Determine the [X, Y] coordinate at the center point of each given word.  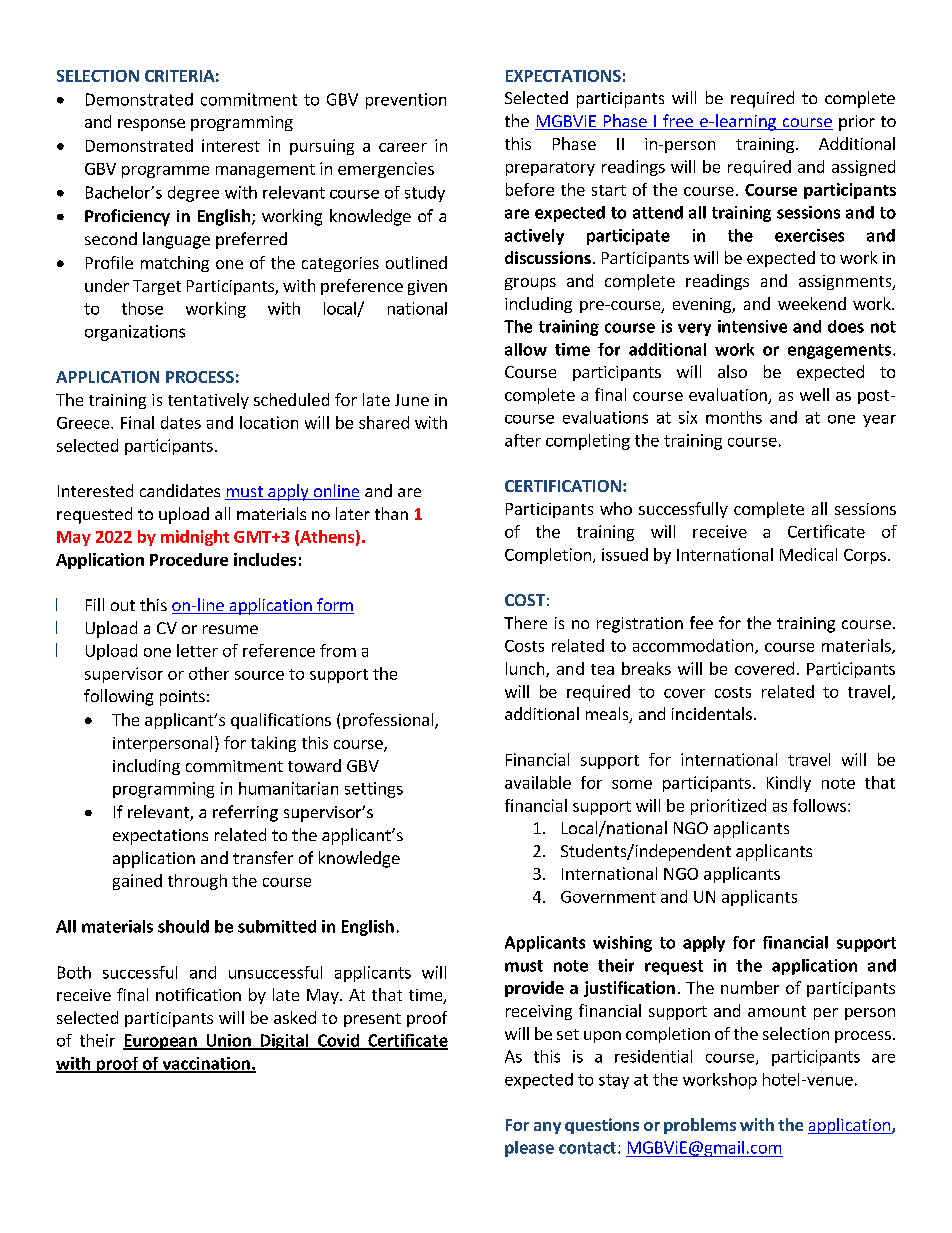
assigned [863, 168]
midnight [195, 538]
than [391, 513]
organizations [135, 333]
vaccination [206, 1064]
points [182, 698]
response [151, 125]
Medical [808, 554]
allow [526, 349]
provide [534, 989]
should [183, 926]
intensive [752, 326]
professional [389, 721]
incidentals [712, 713]
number [750, 987]
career [403, 147]
